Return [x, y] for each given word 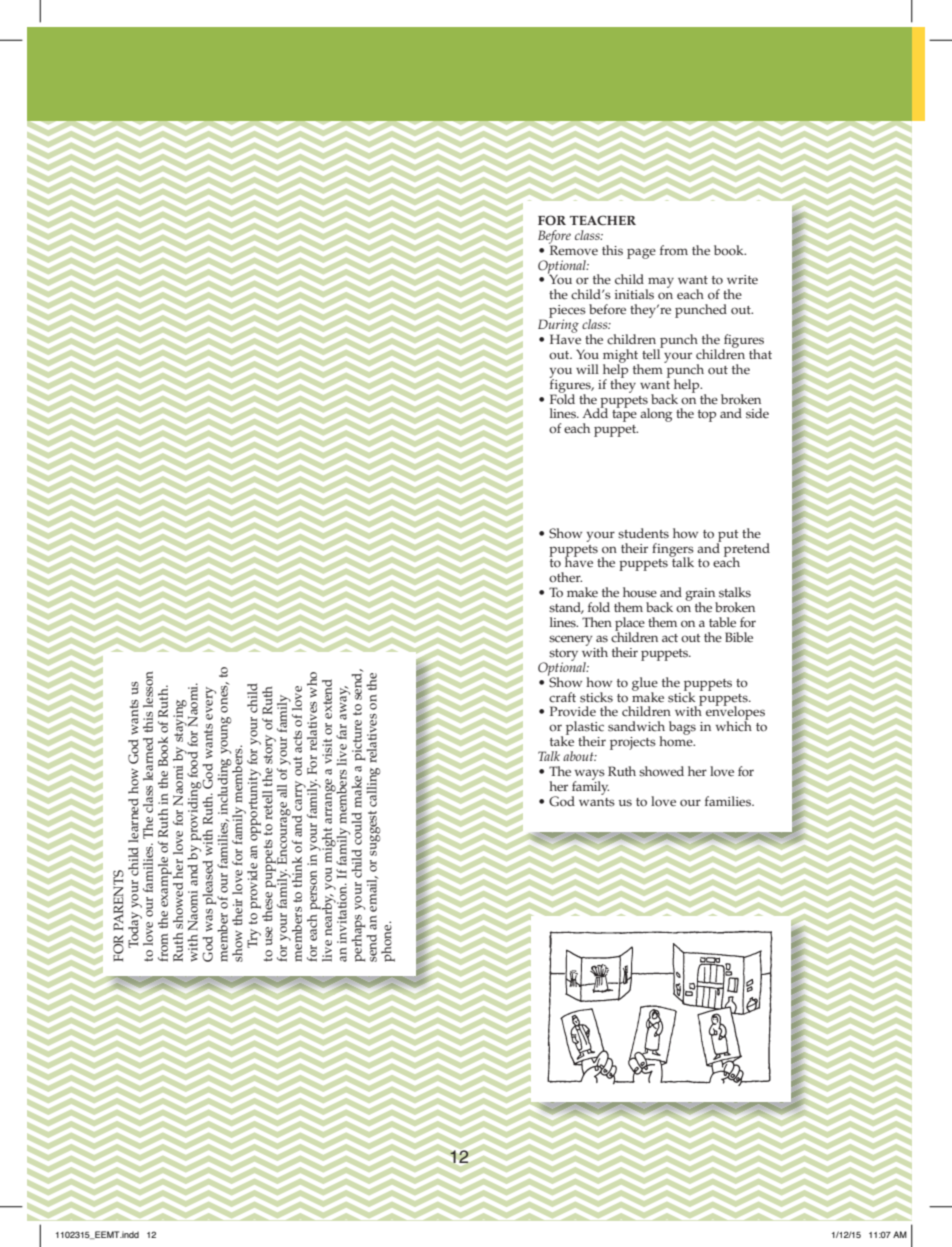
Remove [573, 249]
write [742, 280]
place [630, 625]
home [677, 740]
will [587, 369]
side [757, 413]
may [660, 284]
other [565, 577]
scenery [571, 640]
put [728, 537]
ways [589, 775]
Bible [739, 637]
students [643, 533]
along [656, 415]
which [734, 725]
